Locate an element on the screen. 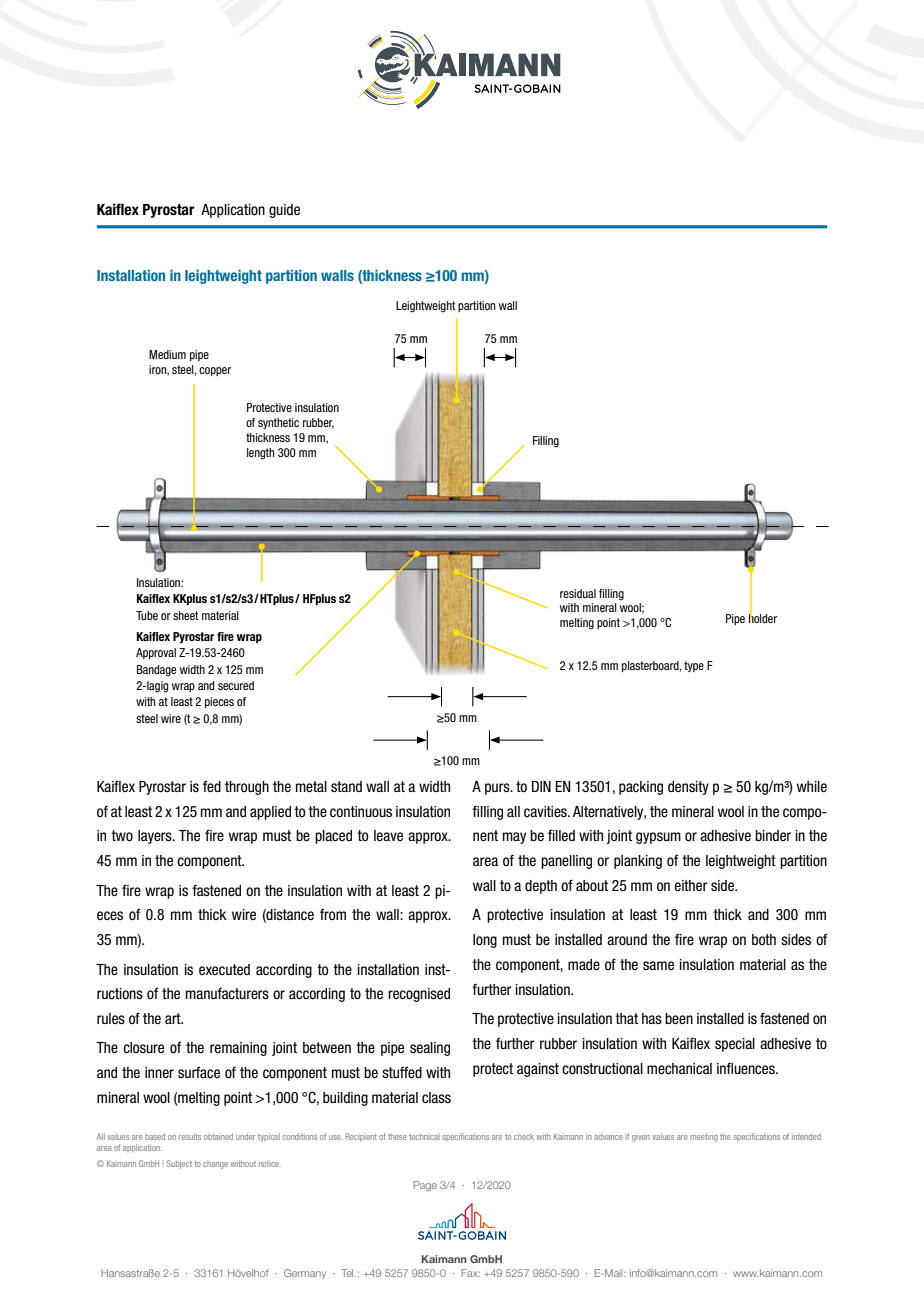 The image size is (924, 1308). Subject is located at coordinates (179, 1164).
